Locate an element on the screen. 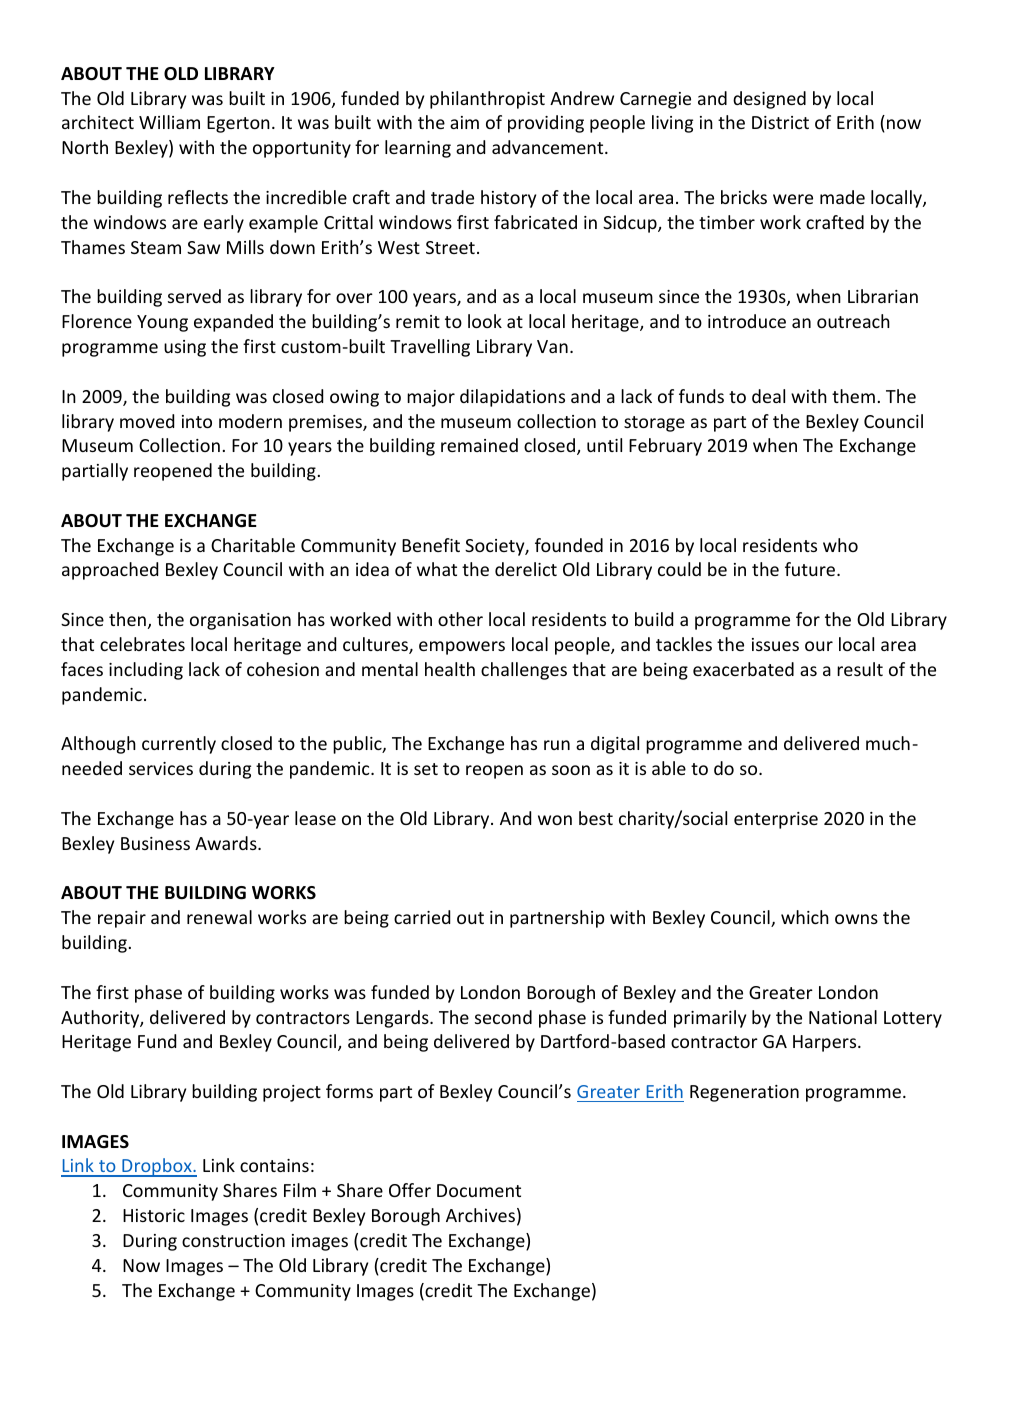 The height and width of the screenshot is (1427, 1009). including is located at coordinates (146, 671).
